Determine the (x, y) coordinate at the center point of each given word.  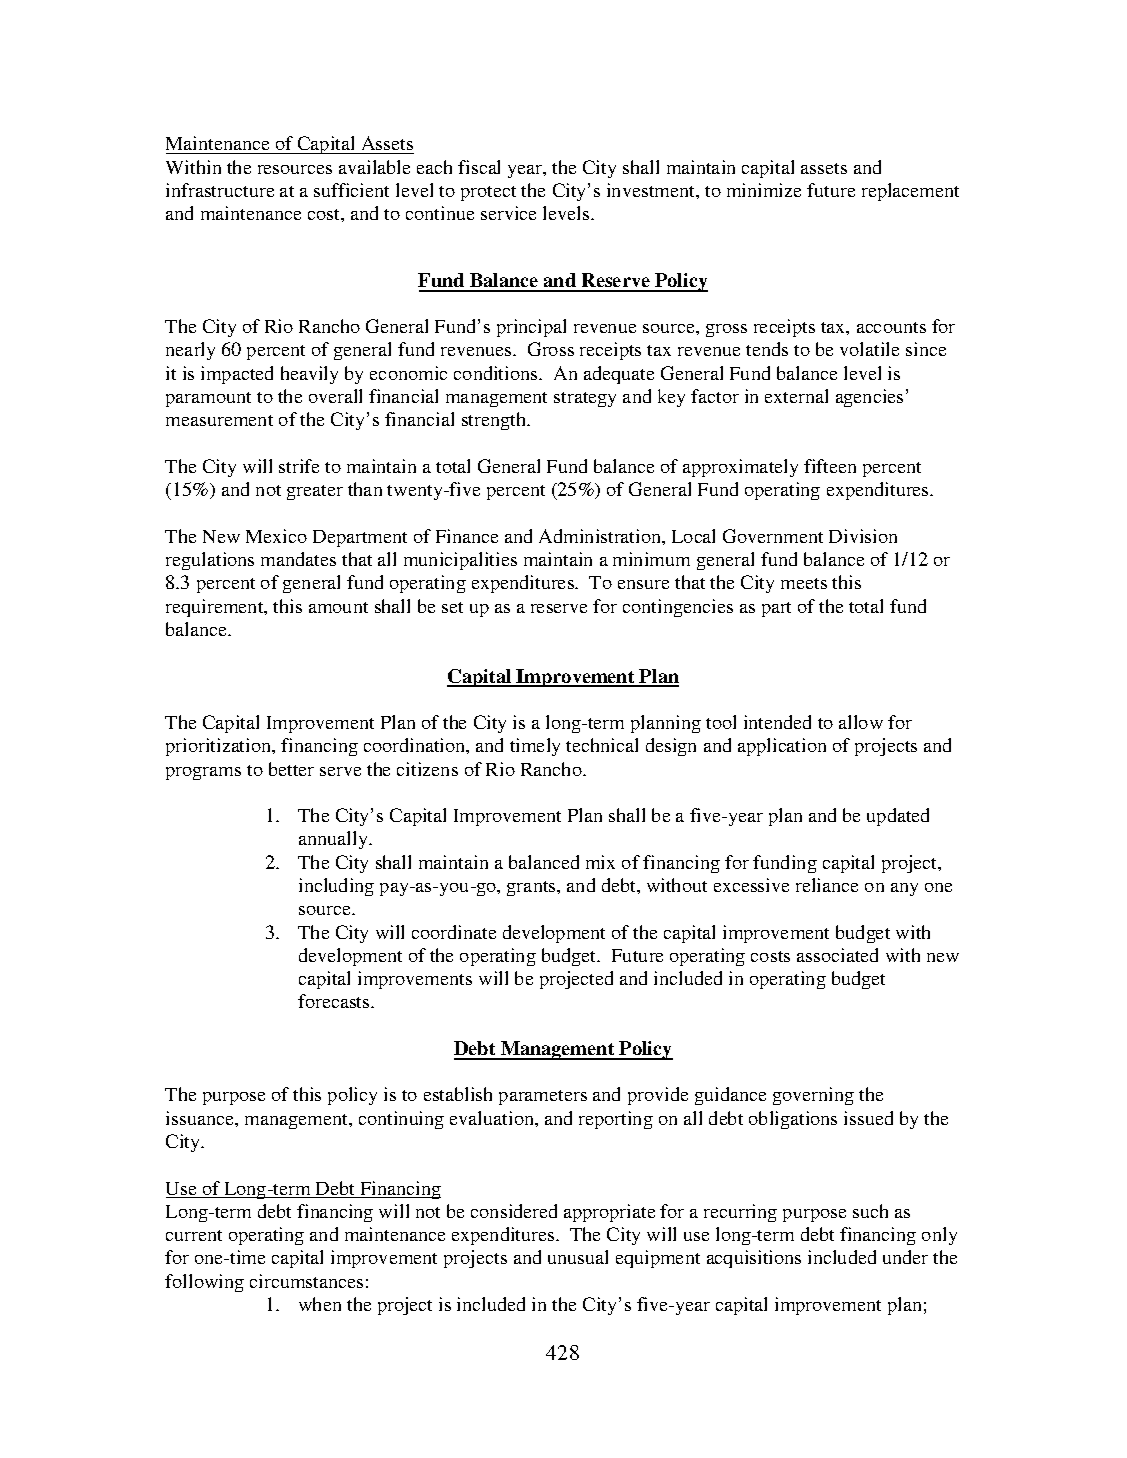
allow (861, 722)
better (291, 769)
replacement (910, 192)
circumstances (306, 1281)
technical (602, 745)
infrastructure (220, 190)
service (508, 213)
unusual (578, 1257)
